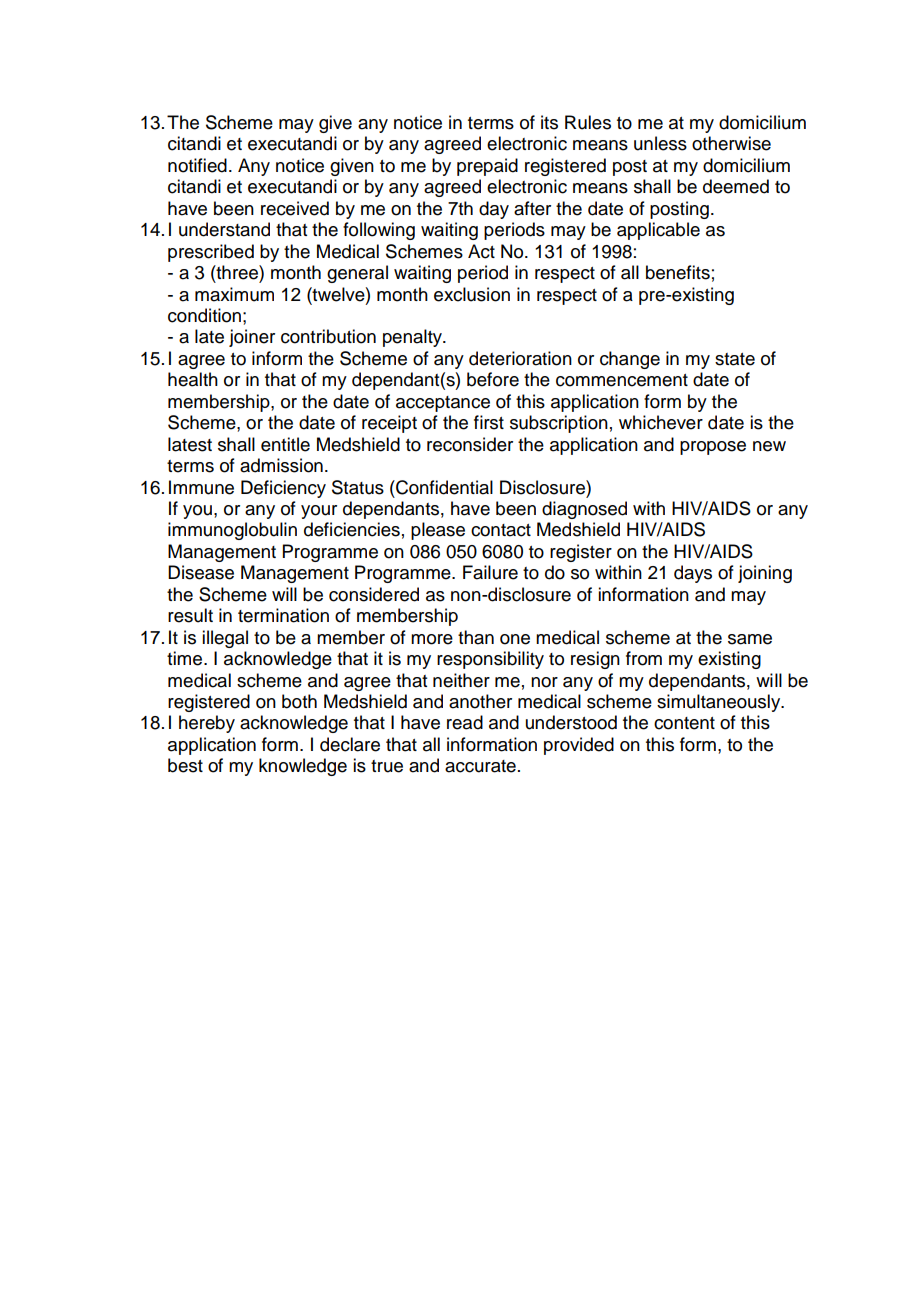 The height and width of the image is (1308, 924). I want to click on entitle, so click(285, 444).
